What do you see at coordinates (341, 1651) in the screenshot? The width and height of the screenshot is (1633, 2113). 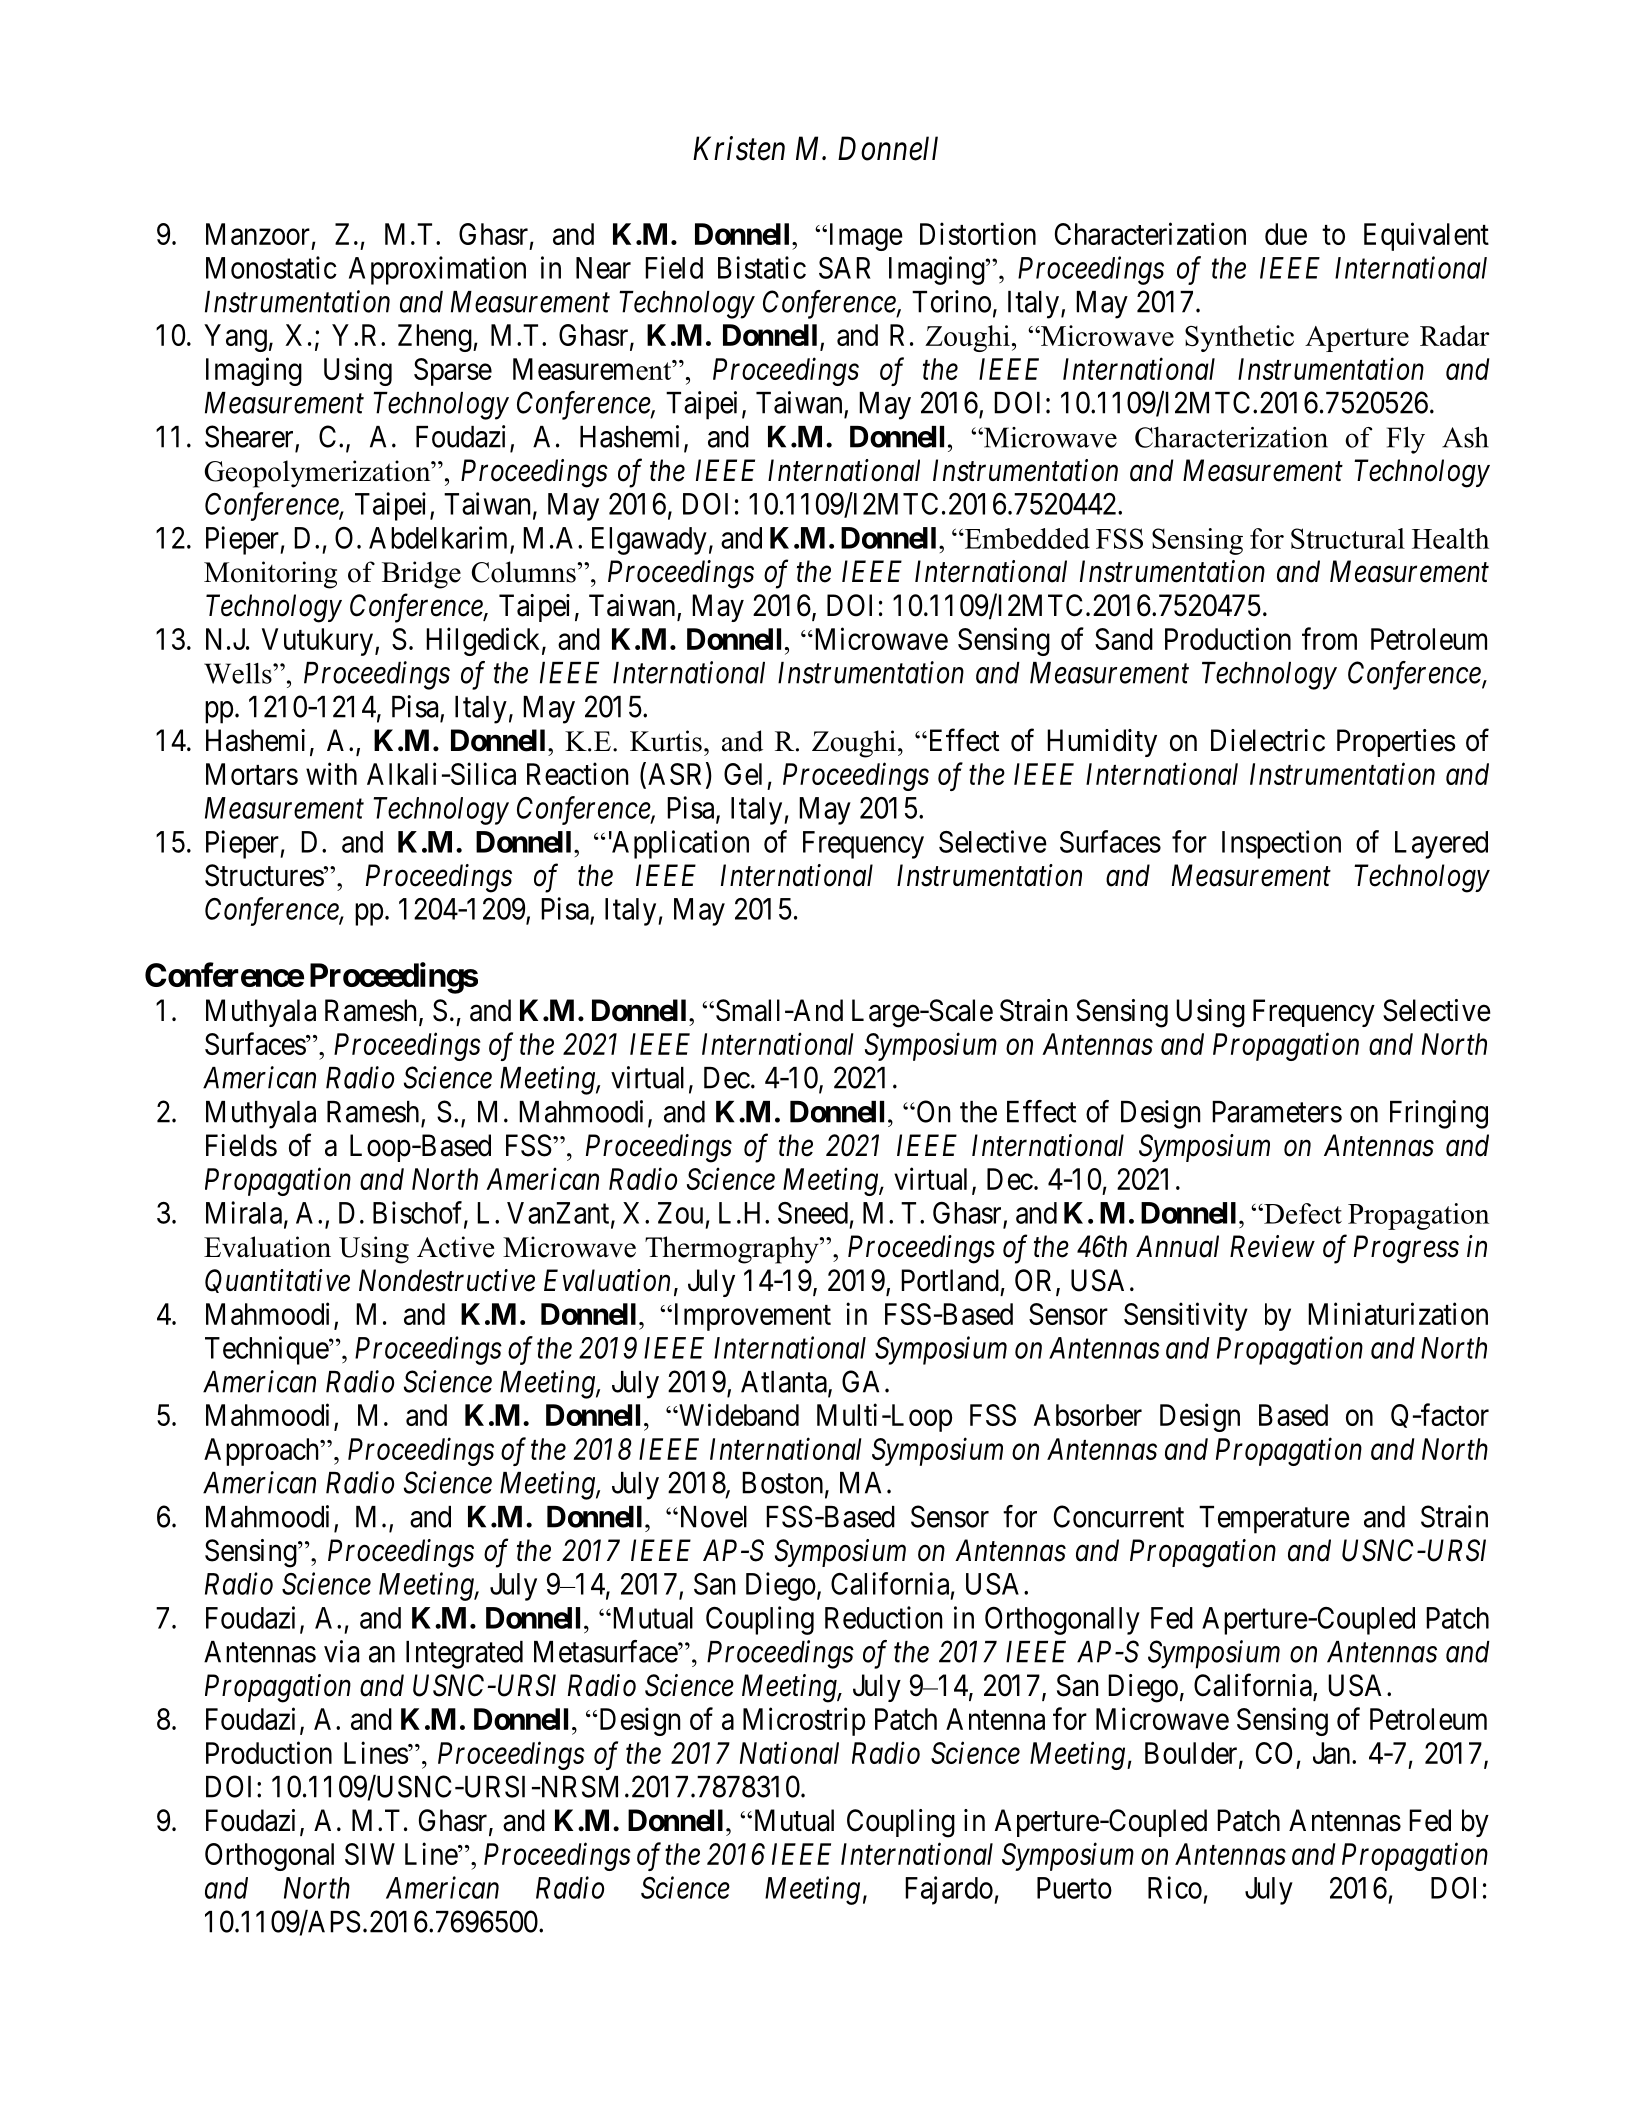 I see `via` at bounding box center [341, 1651].
